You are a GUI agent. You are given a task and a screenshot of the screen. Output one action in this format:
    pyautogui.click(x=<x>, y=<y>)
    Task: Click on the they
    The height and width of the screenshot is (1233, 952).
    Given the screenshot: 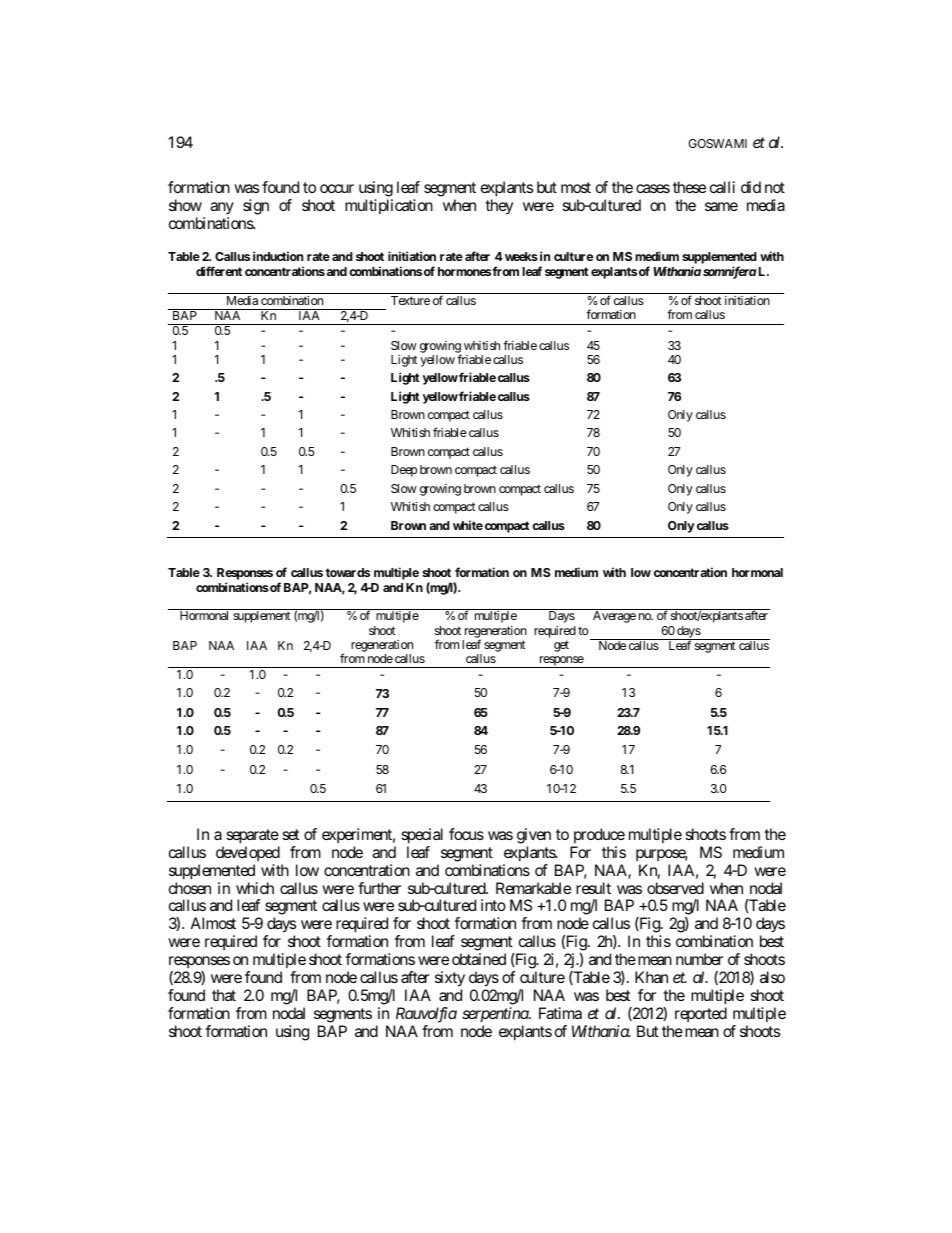 What is the action you would take?
    pyautogui.click(x=499, y=206)
